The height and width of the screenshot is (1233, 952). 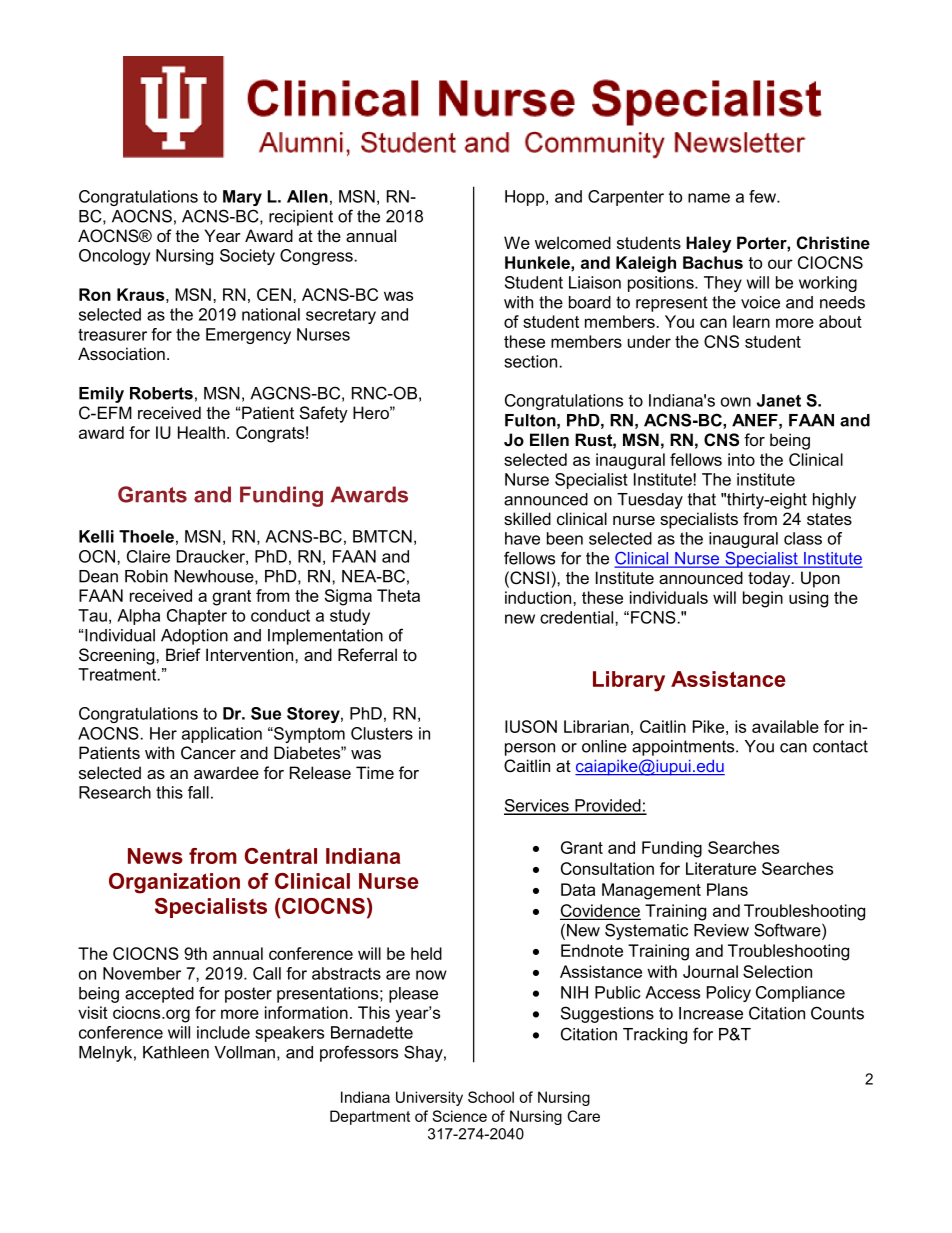 I want to click on Hopp, so click(x=526, y=198).
